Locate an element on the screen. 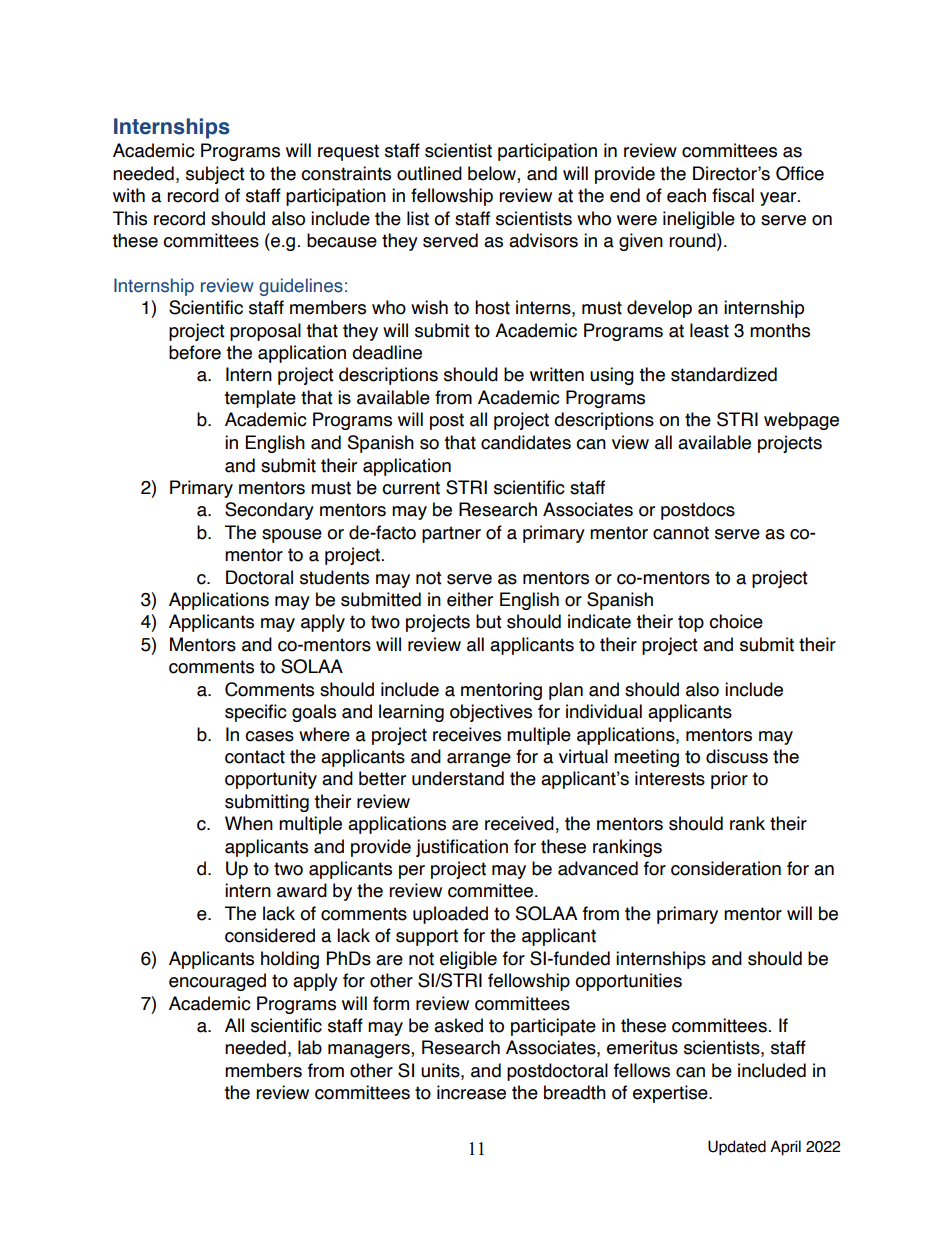  Secondary is located at coordinates (269, 511).
